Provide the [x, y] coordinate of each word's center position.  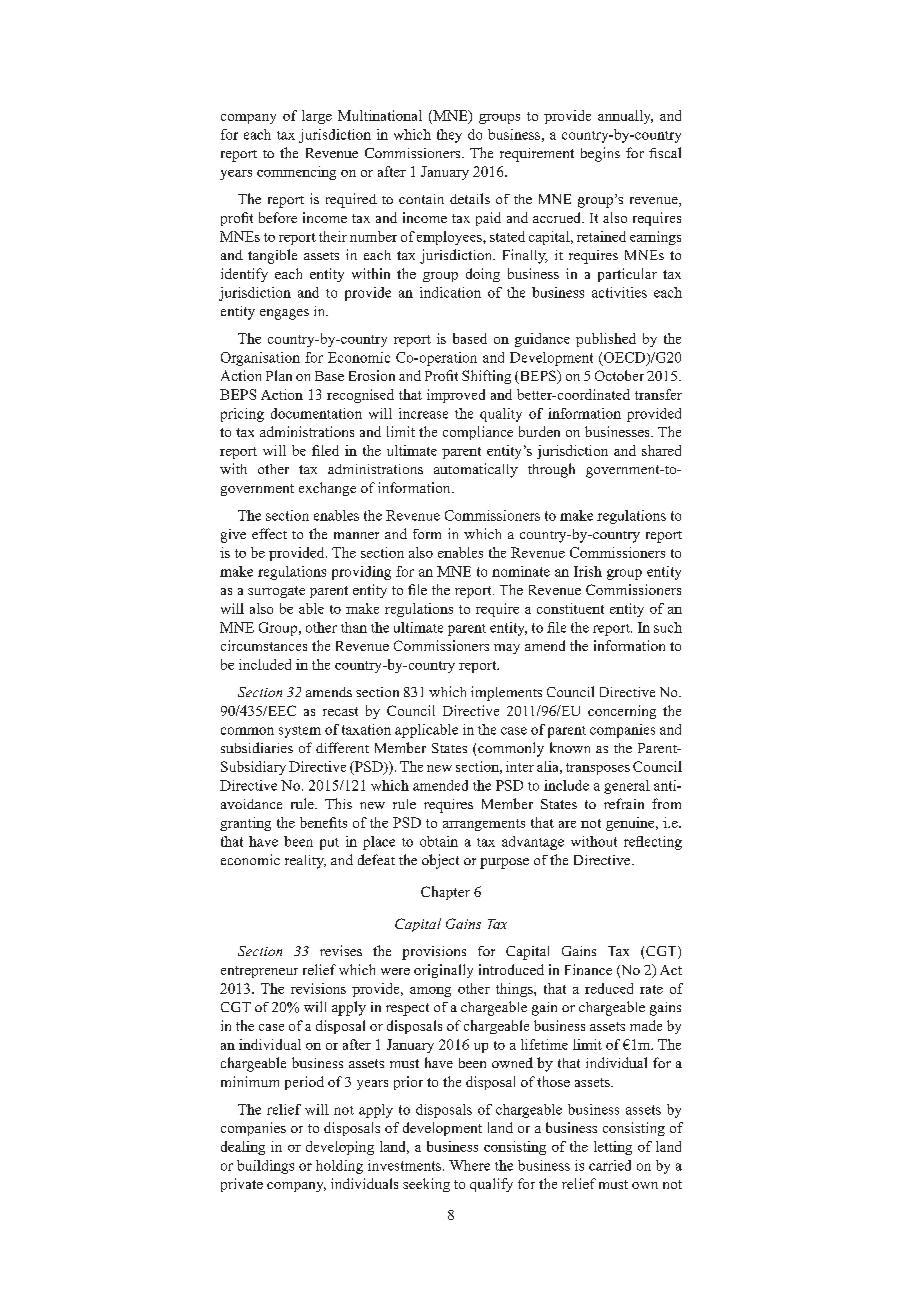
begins [600, 154]
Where [469, 1165]
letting [613, 1148]
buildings [265, 1167]
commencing [296, 173]
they [449, 136]
